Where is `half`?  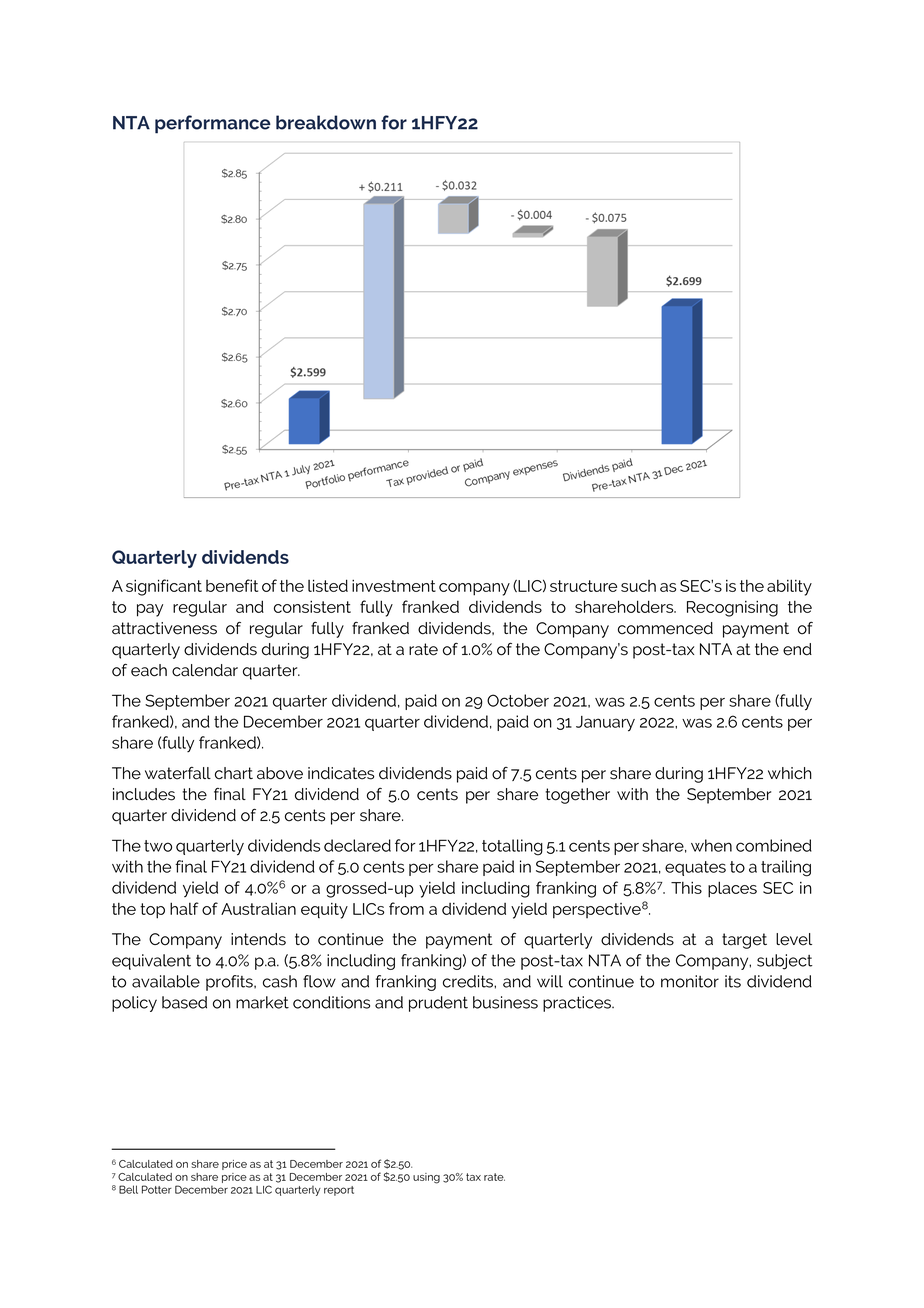 half is located at coordinates (184, 908).
